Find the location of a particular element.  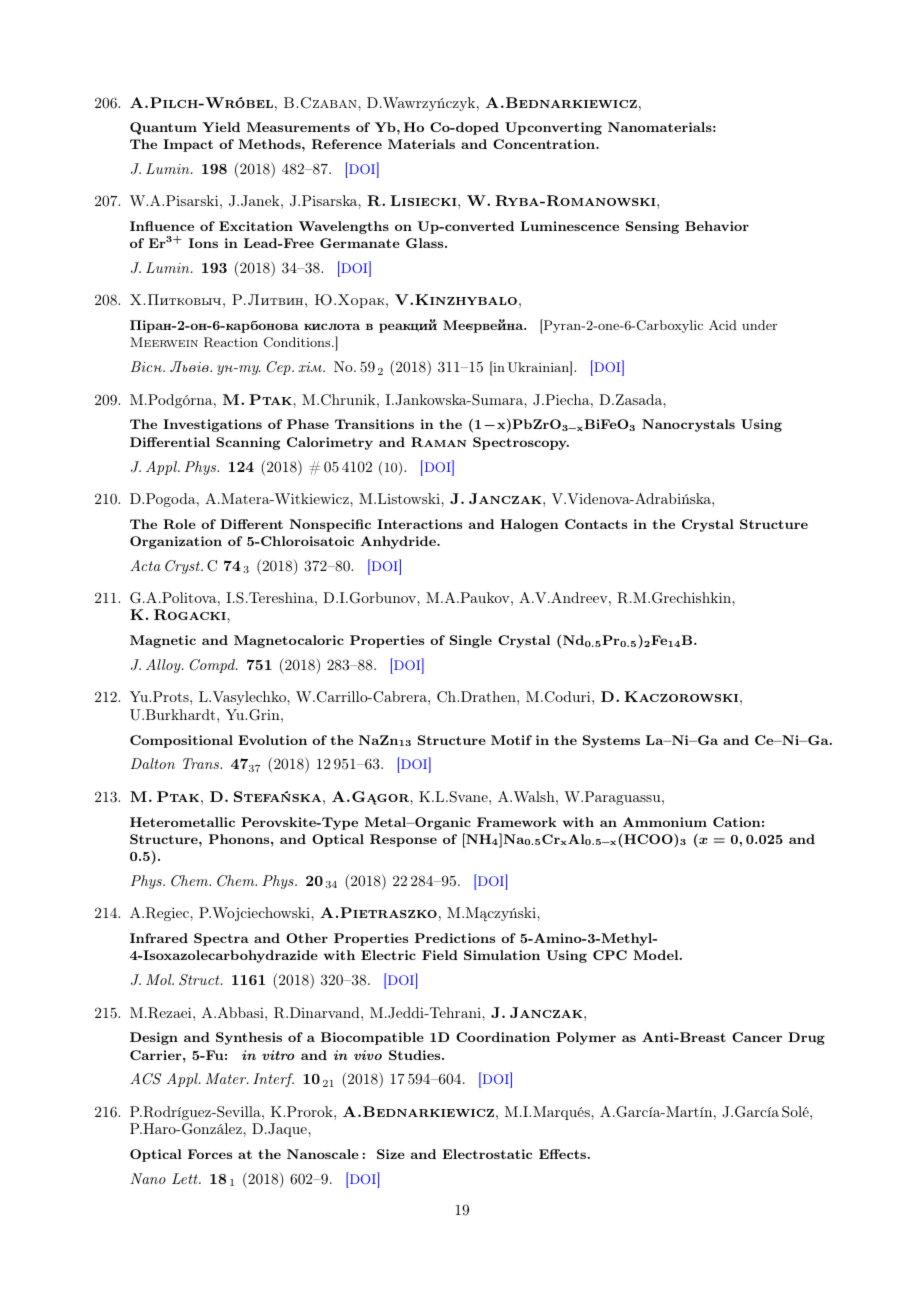

Dalton is located at coordinates (153, 763).
